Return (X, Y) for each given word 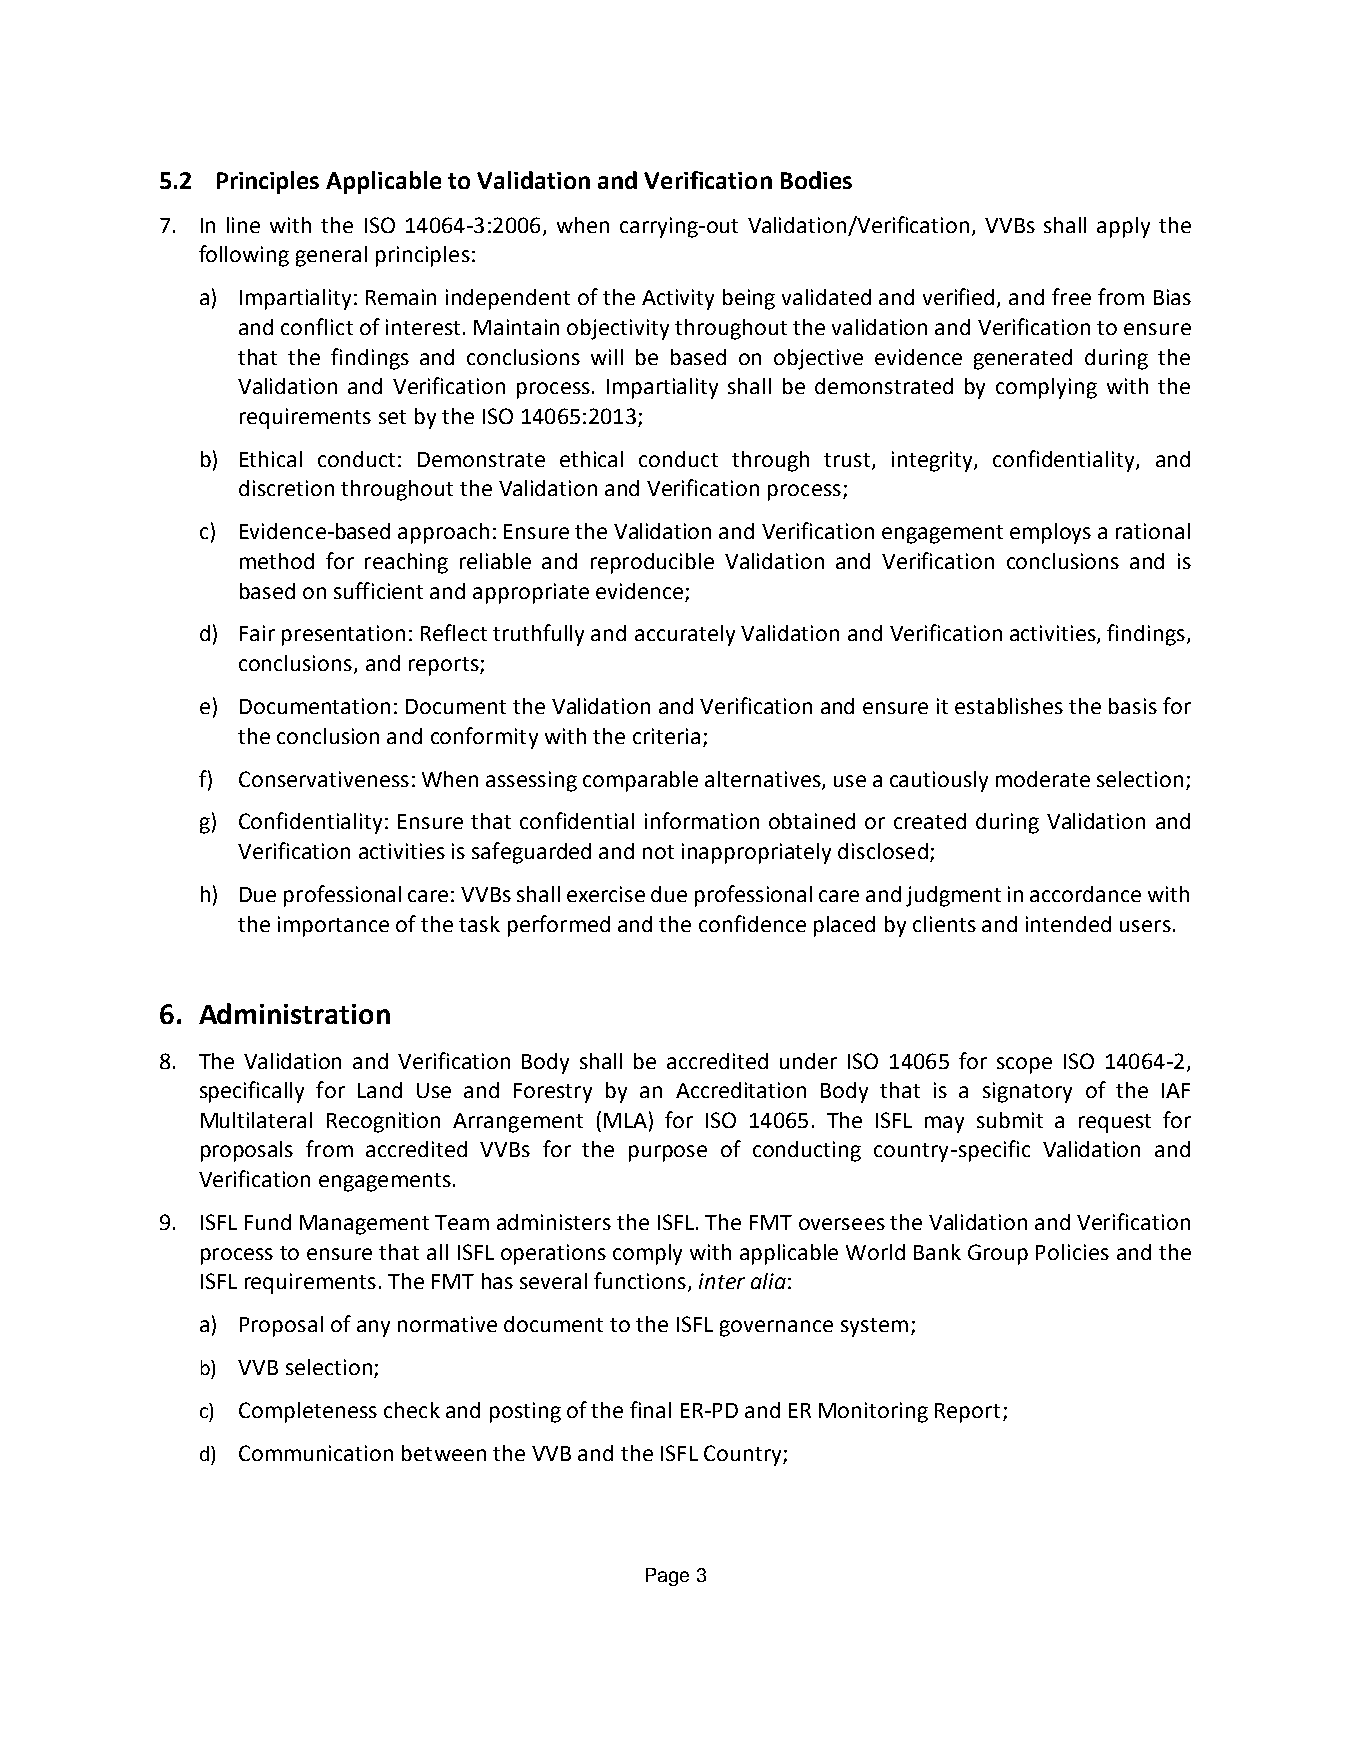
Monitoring (873, 1412)
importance (333, 926)
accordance (1085, 894)
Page (667, 1577)
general (331, 256)
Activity (678, 299)
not (658, 852)
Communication (316, 1453)
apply (1123, 227)
